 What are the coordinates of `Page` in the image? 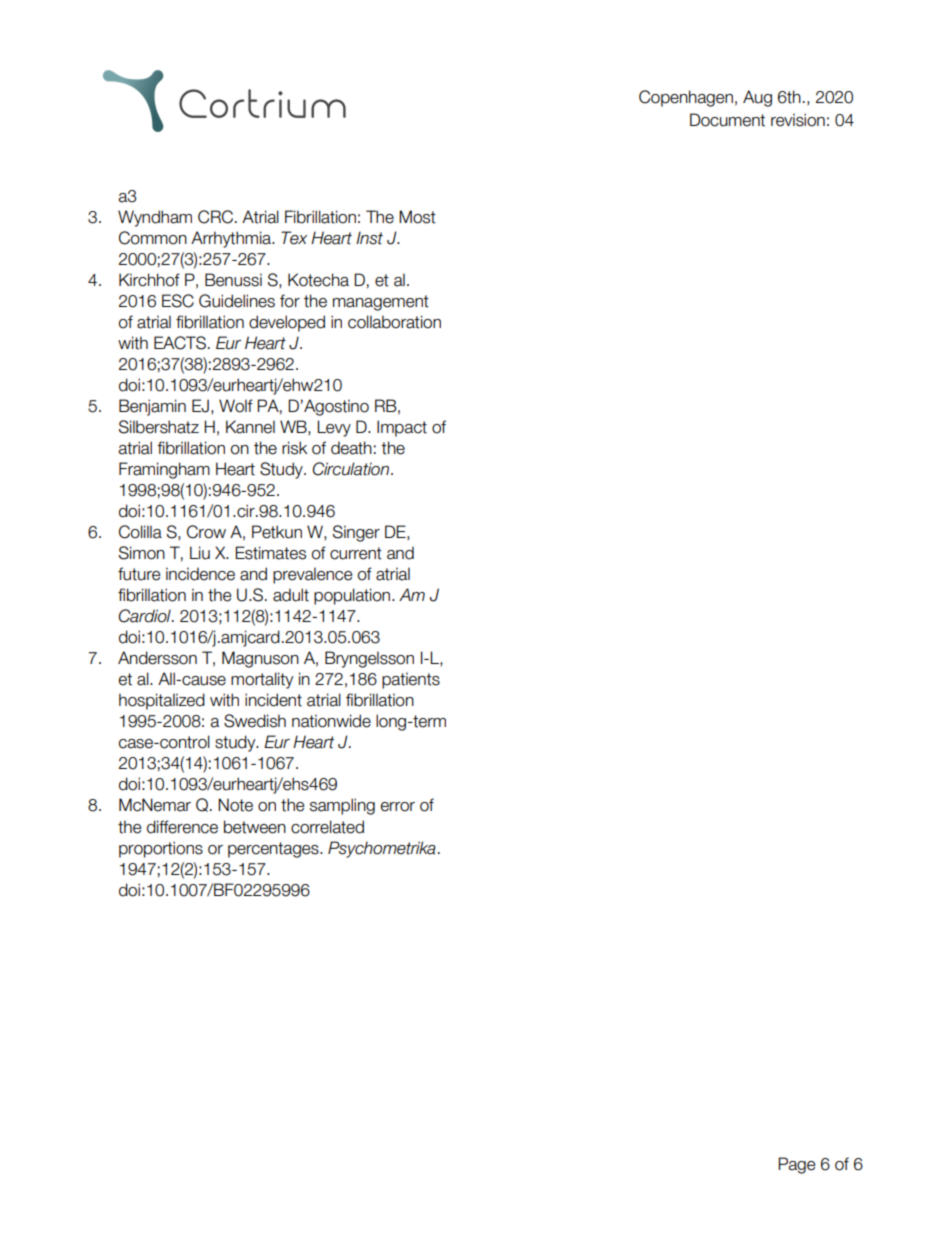 It's located at (796, 1165).
